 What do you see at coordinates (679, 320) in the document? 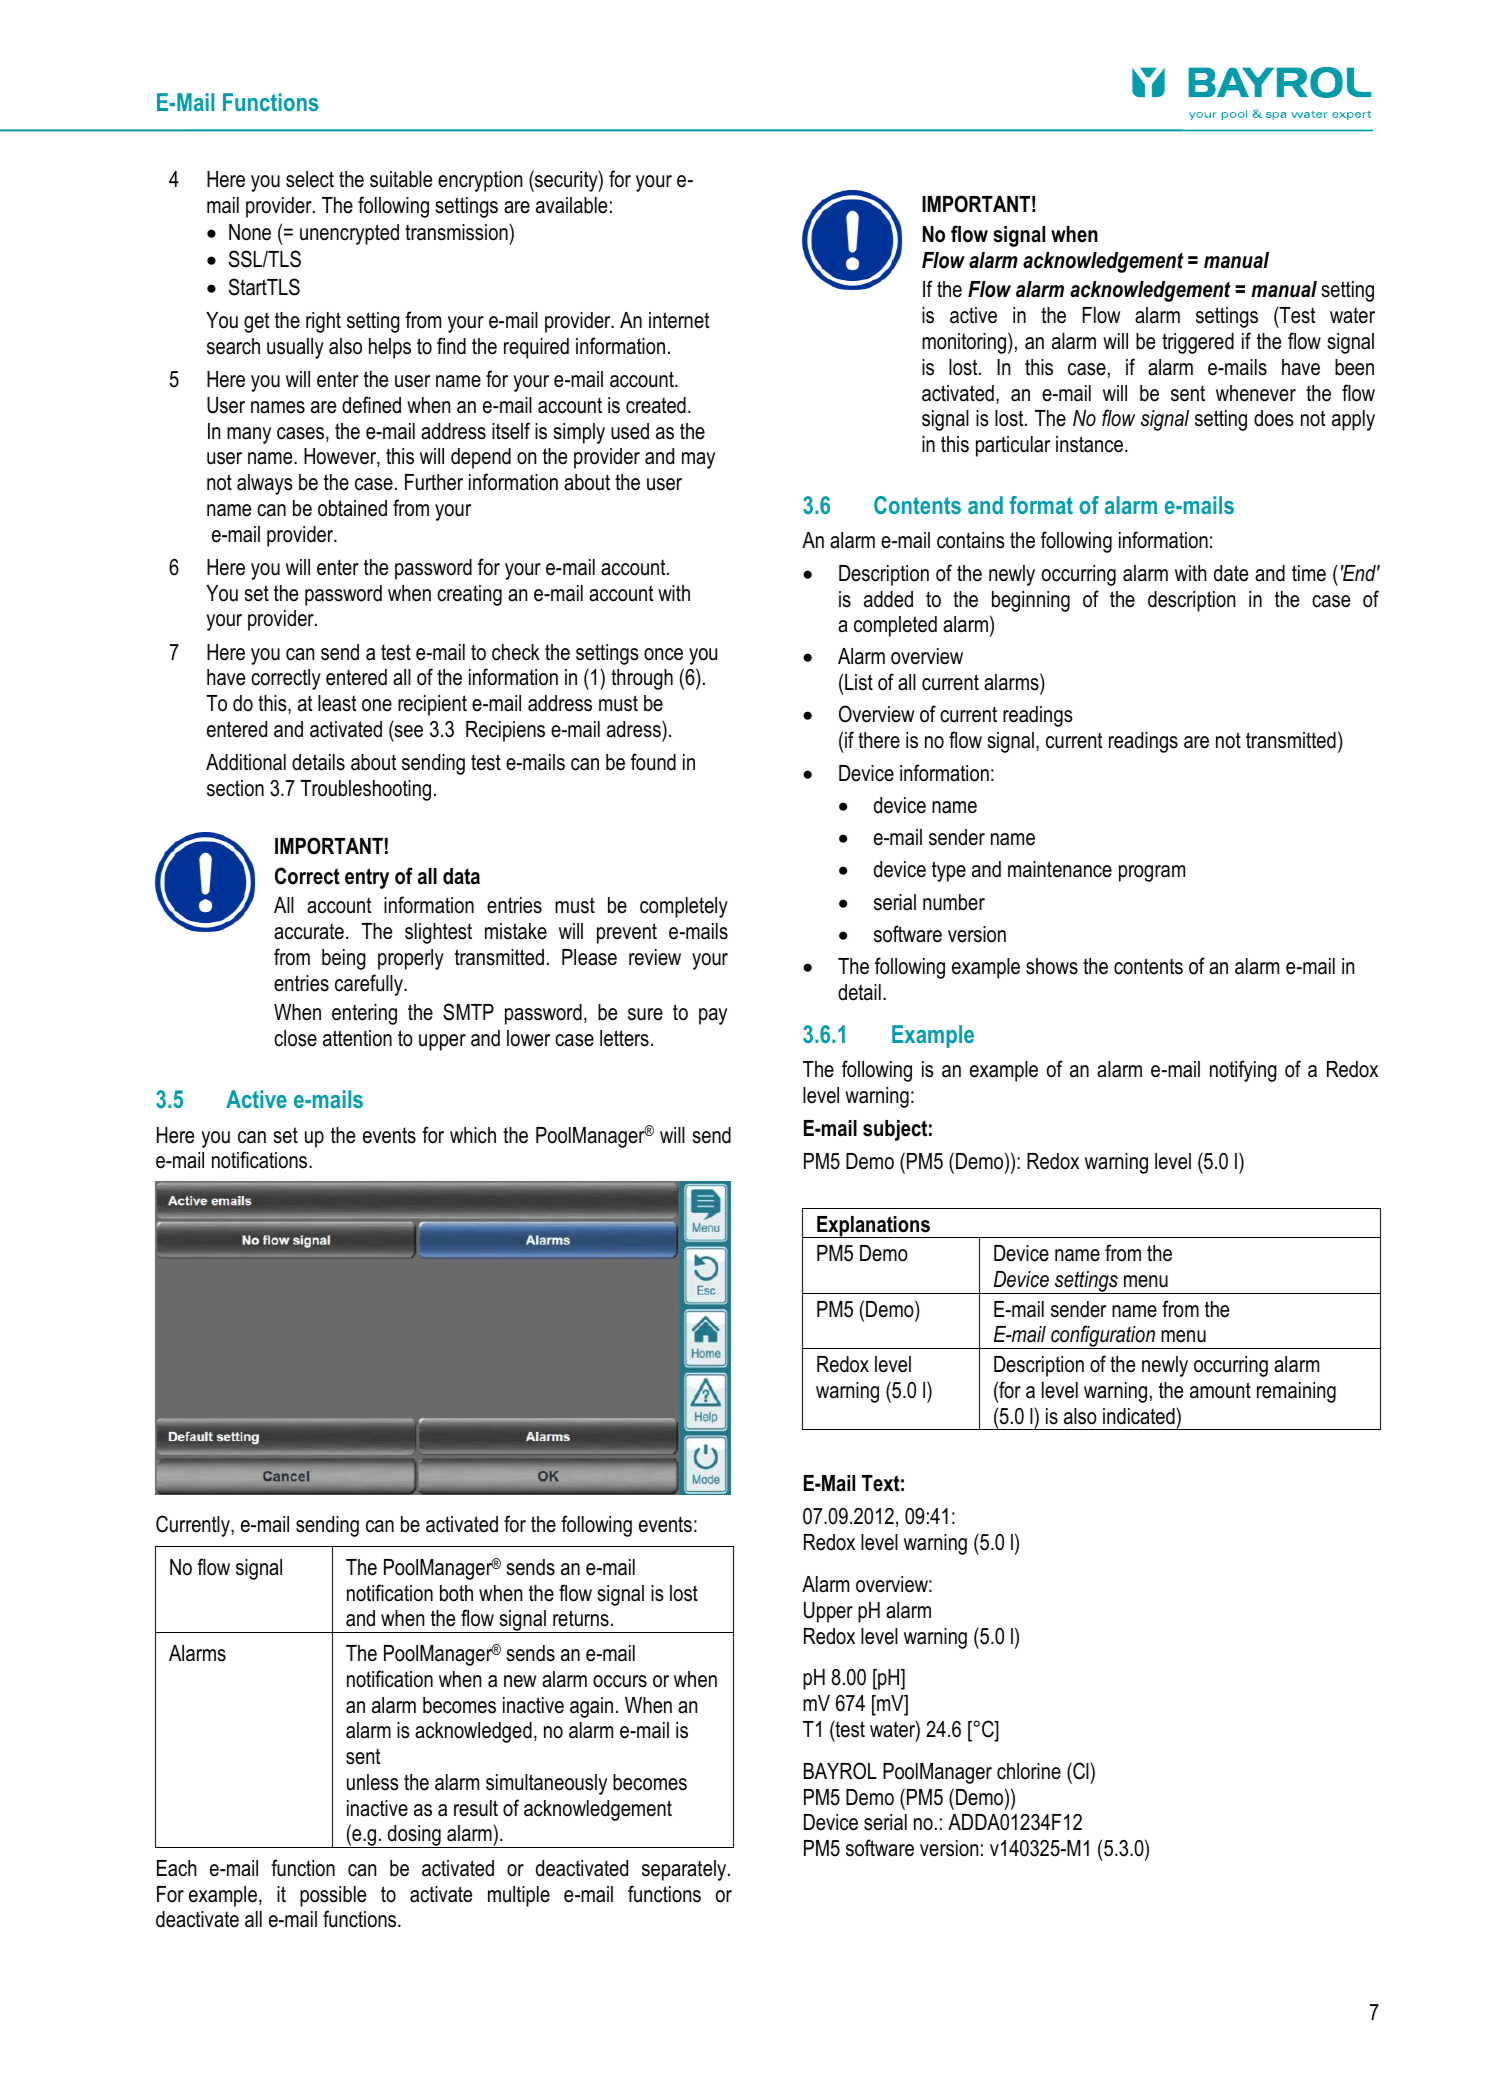
I see `internet` at bounding box center [679, 320].
